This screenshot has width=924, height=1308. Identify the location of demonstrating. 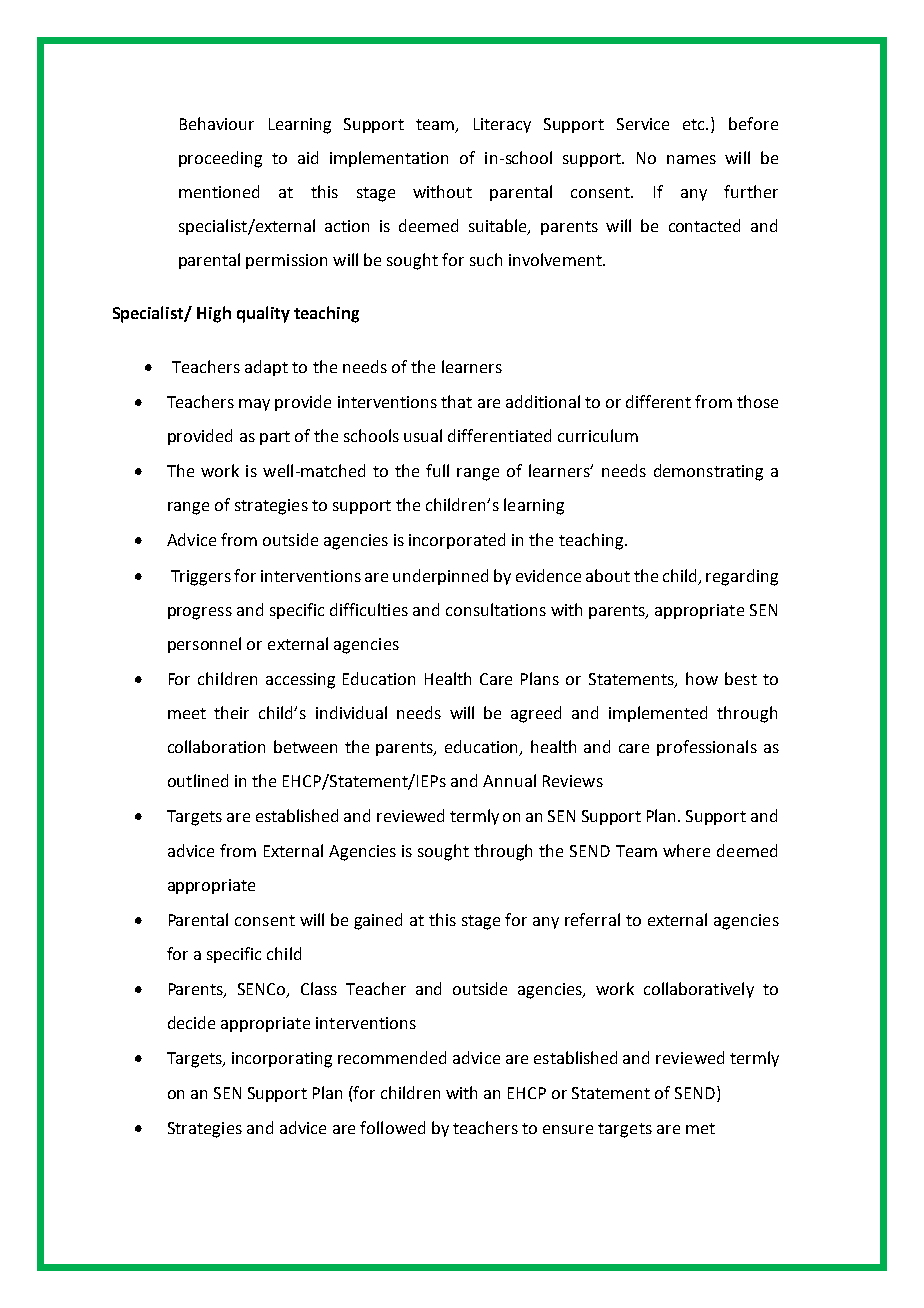
(708, 472).
